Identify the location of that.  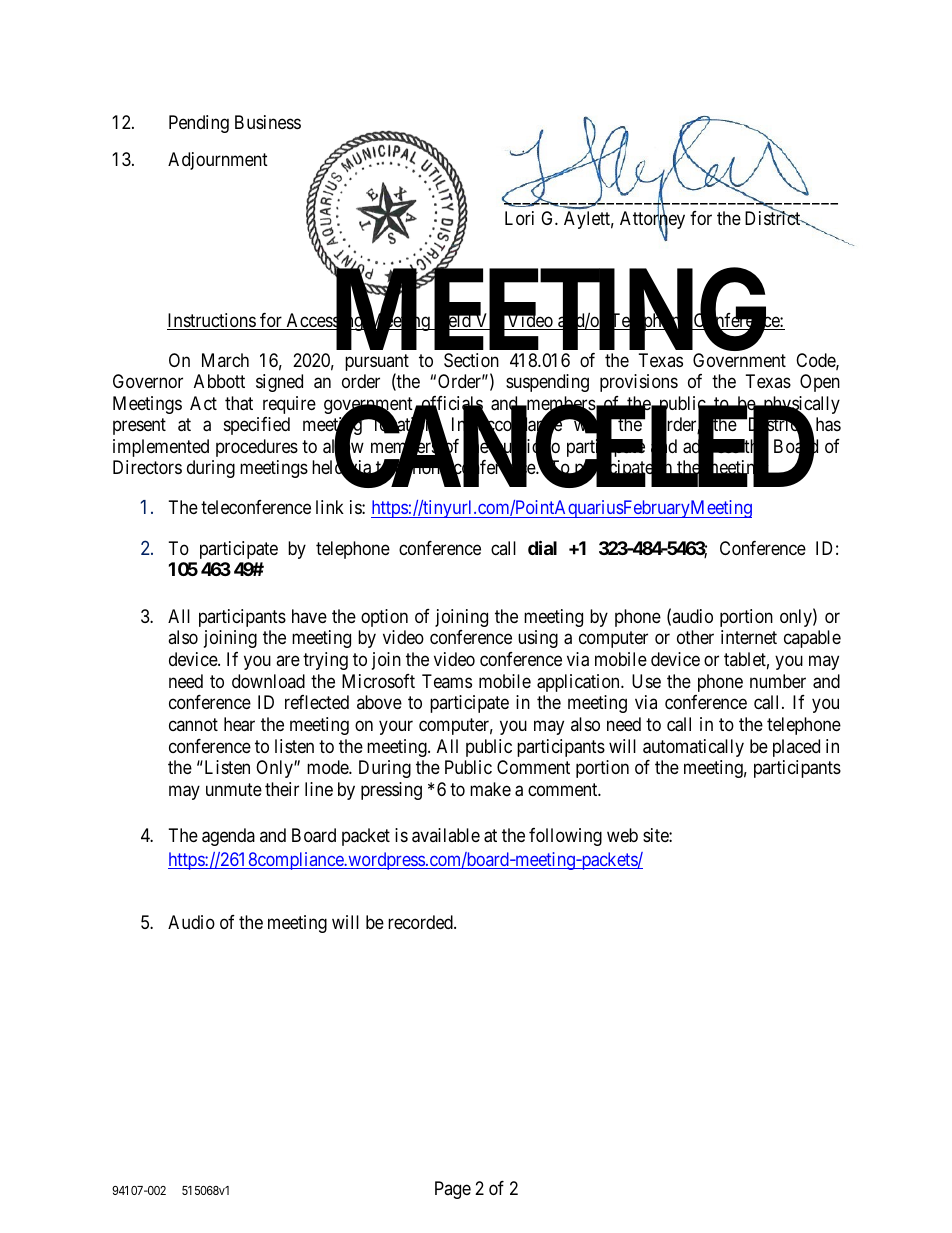
(239, 403).
